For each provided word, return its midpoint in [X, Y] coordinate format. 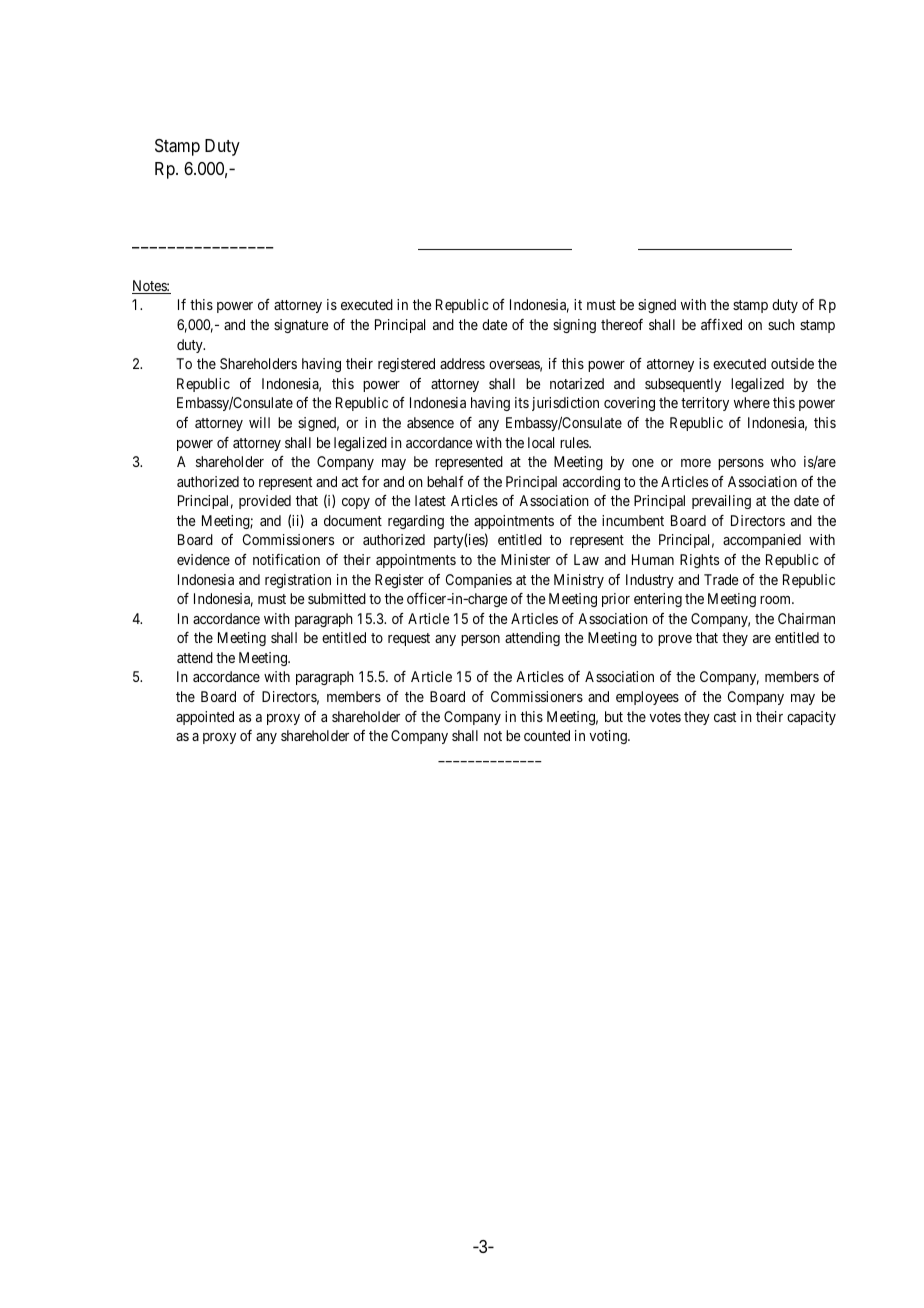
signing [574, 326]
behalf [445, 481]
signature [301, 326]
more [696, 463]
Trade [721, 579]
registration [298, 581]
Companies [479, 581]
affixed [721, 324]
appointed [205, 718]
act [350, 482]
